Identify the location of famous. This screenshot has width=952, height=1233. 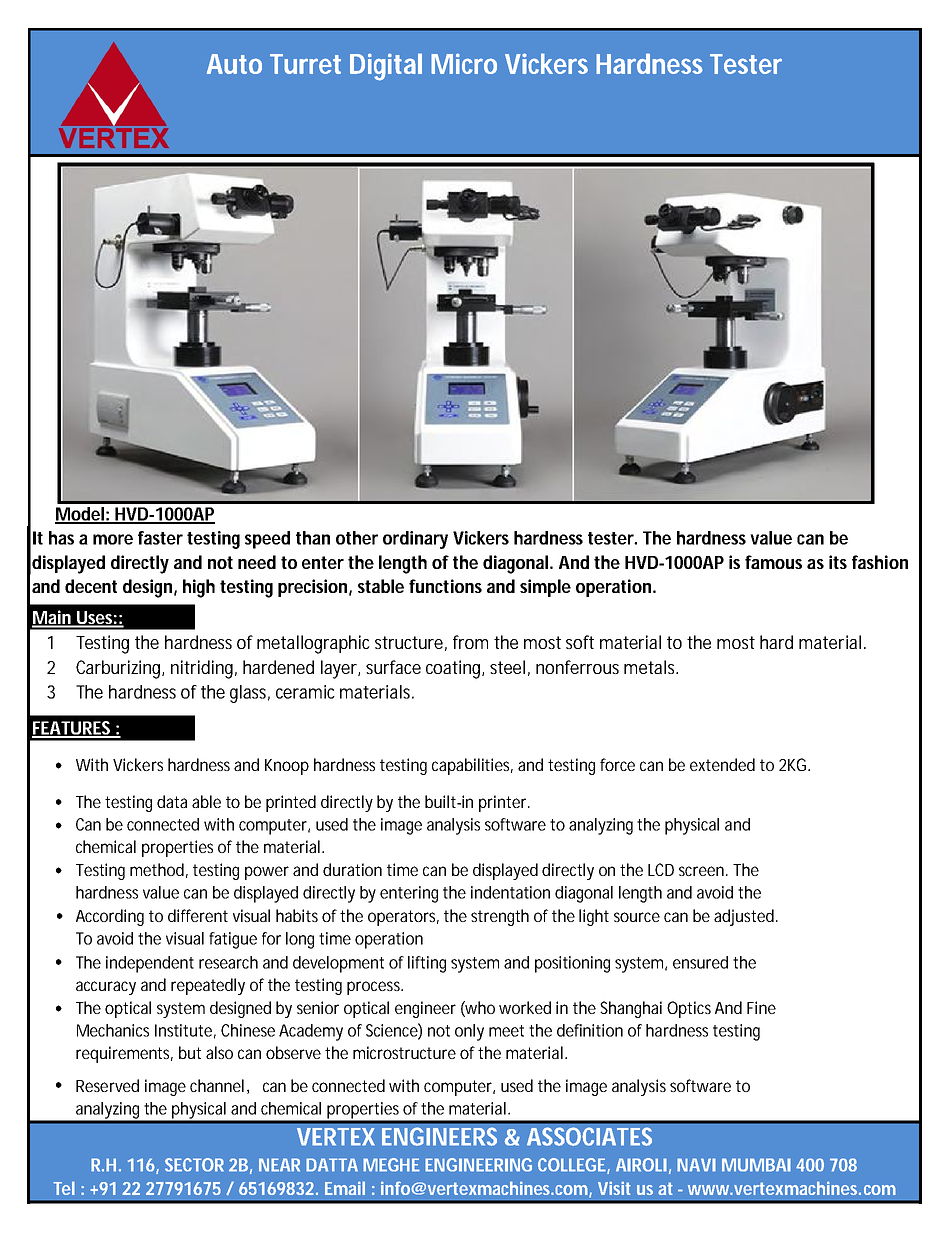
(773, 562).
